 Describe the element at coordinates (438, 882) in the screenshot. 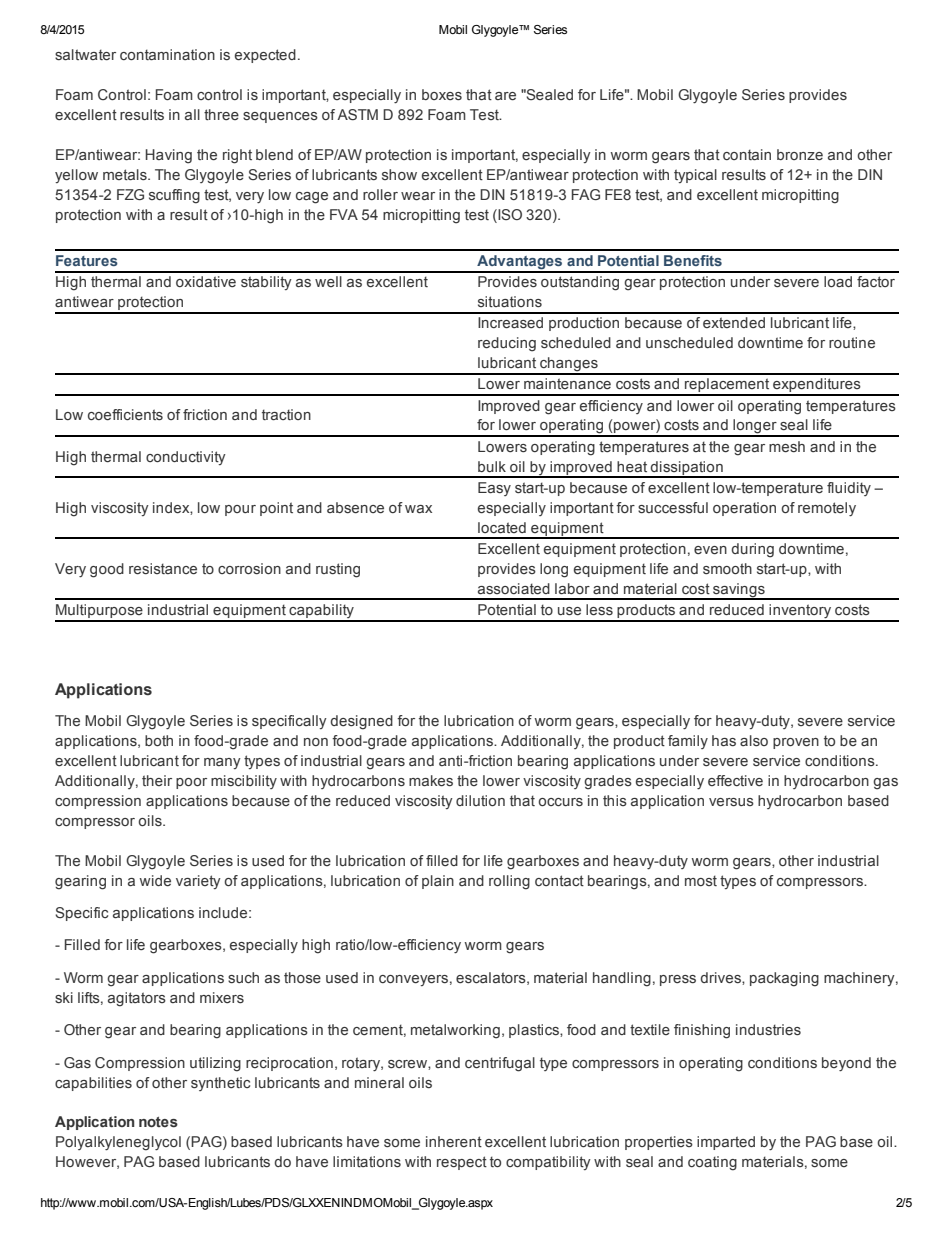

I see `plain` at that location.
